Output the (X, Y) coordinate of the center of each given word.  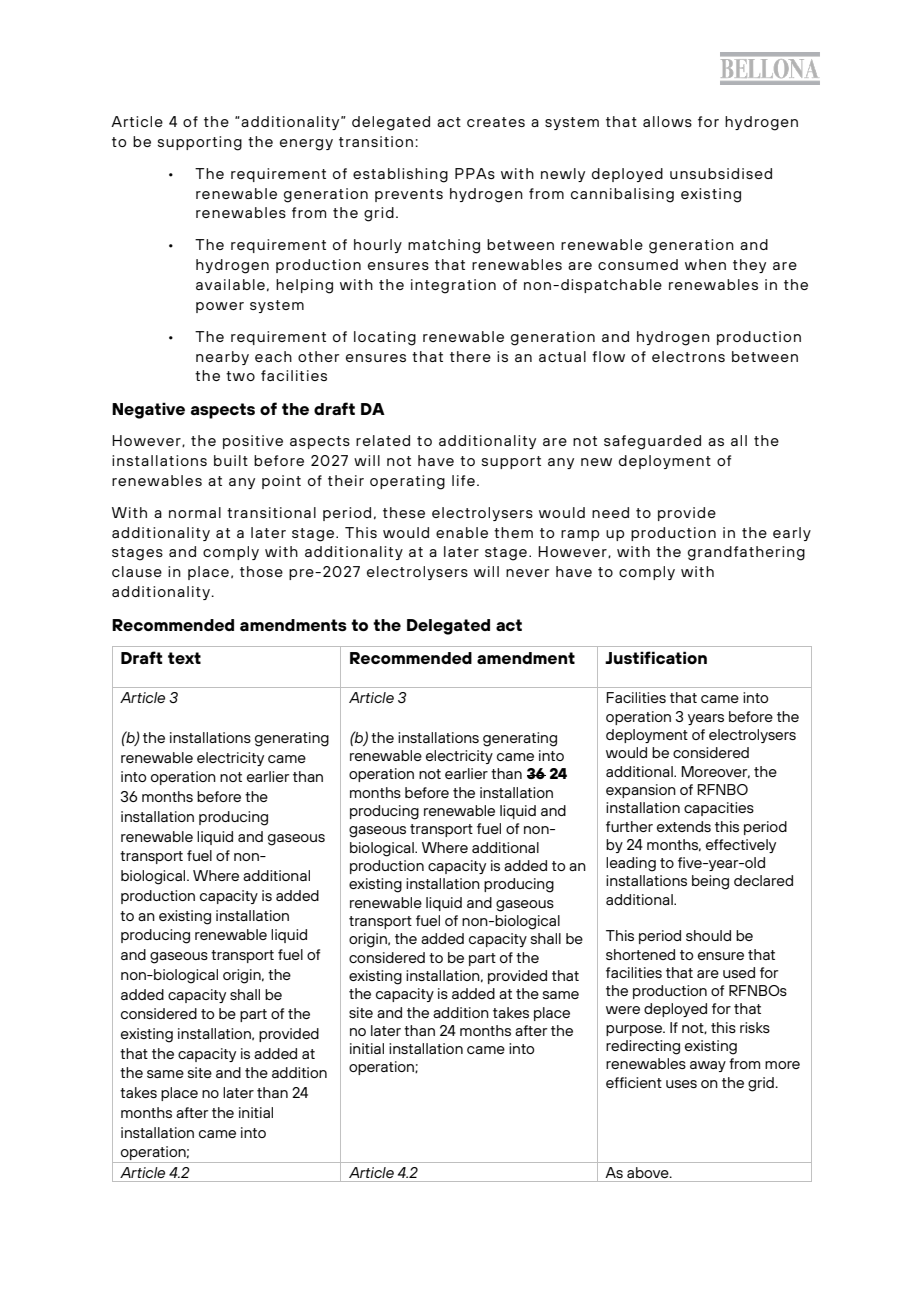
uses (681, 1084)
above (649, 1172)
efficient (634, 1082)
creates (496, 122)
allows (667, 121)
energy (306, 145)
